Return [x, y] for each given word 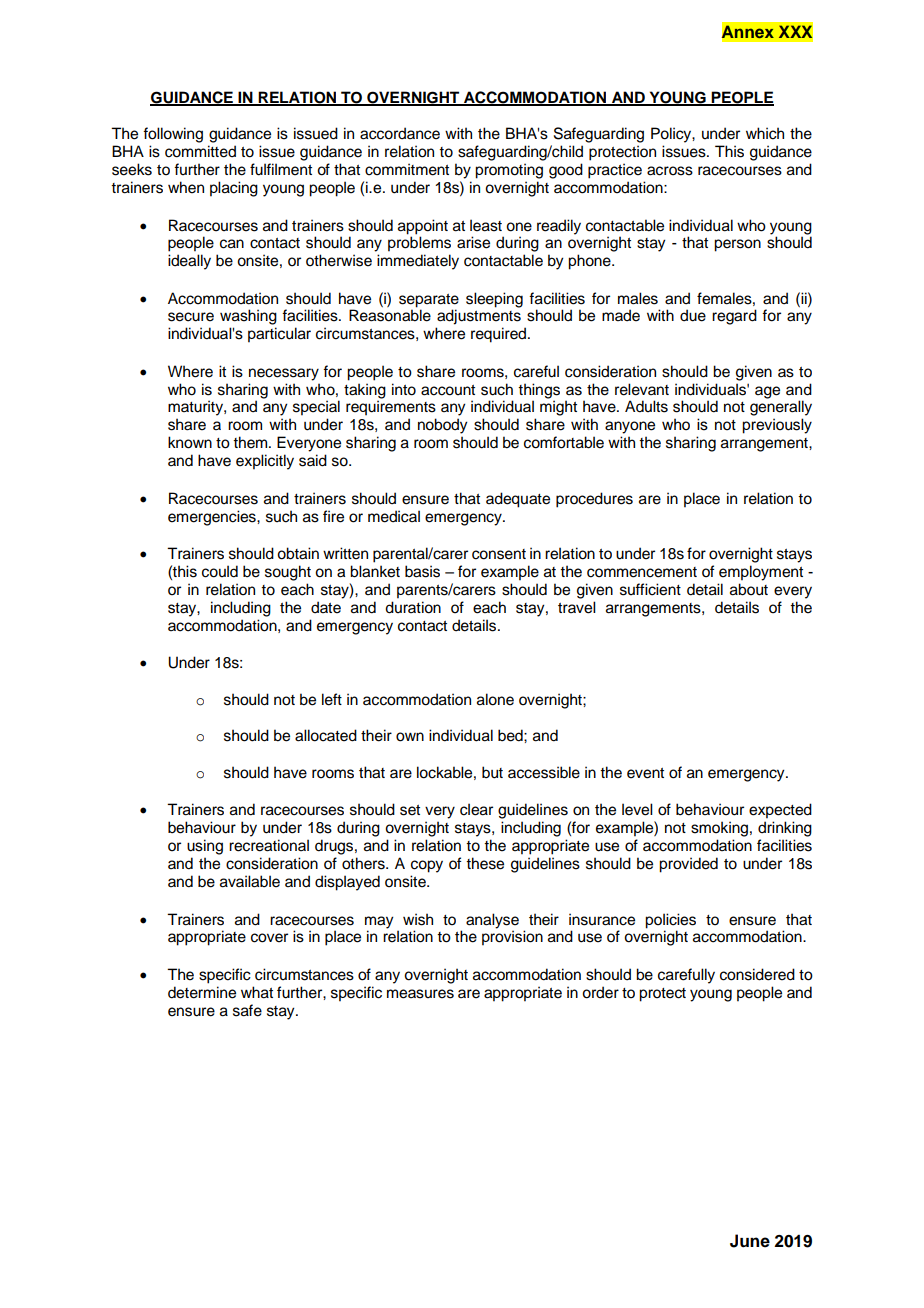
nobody [442, 426]
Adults [646, 406]
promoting [509, 171]
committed [200, 151]
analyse [492, 921]
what [257, 992]
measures [420, 994]
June [750, 1241]
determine [202, 992]
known [190, 442]
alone [495, 699]
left [332, 699]
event [645, 773]
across [670, 171]
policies [670, 921]
